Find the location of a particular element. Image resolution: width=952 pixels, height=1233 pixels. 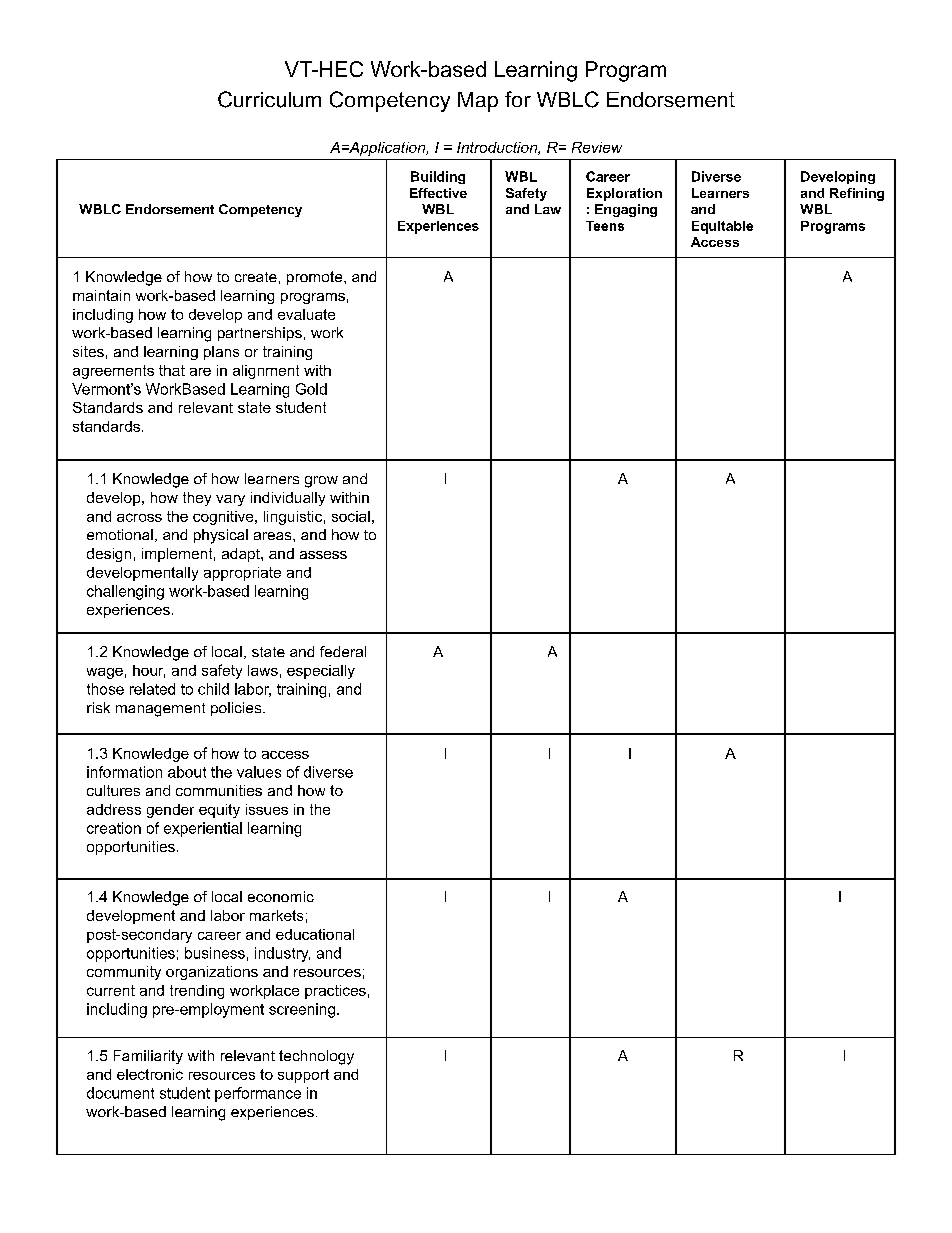

that is located at coordinates (172, 370).
